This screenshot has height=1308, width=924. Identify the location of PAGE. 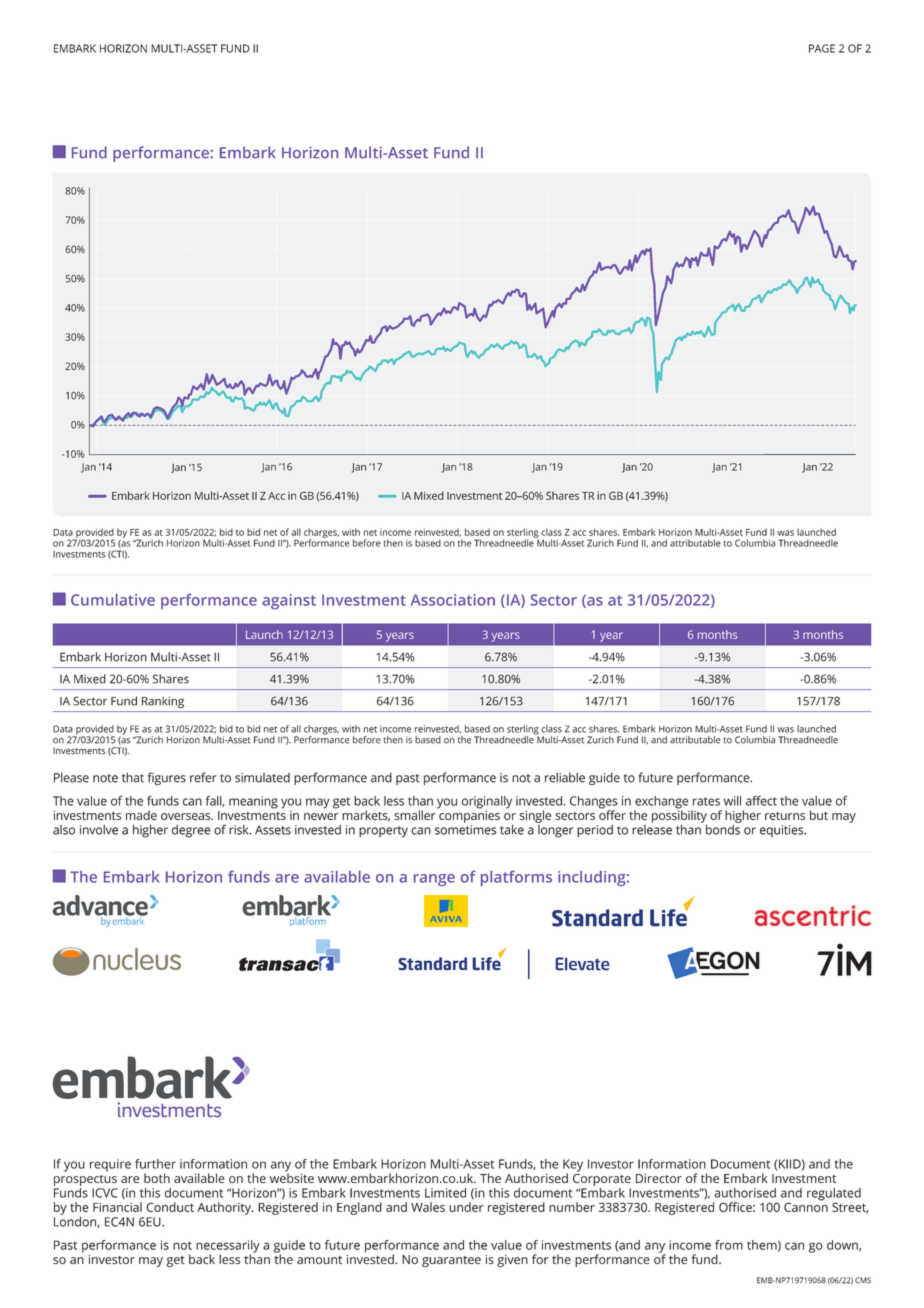
(822, 48).
